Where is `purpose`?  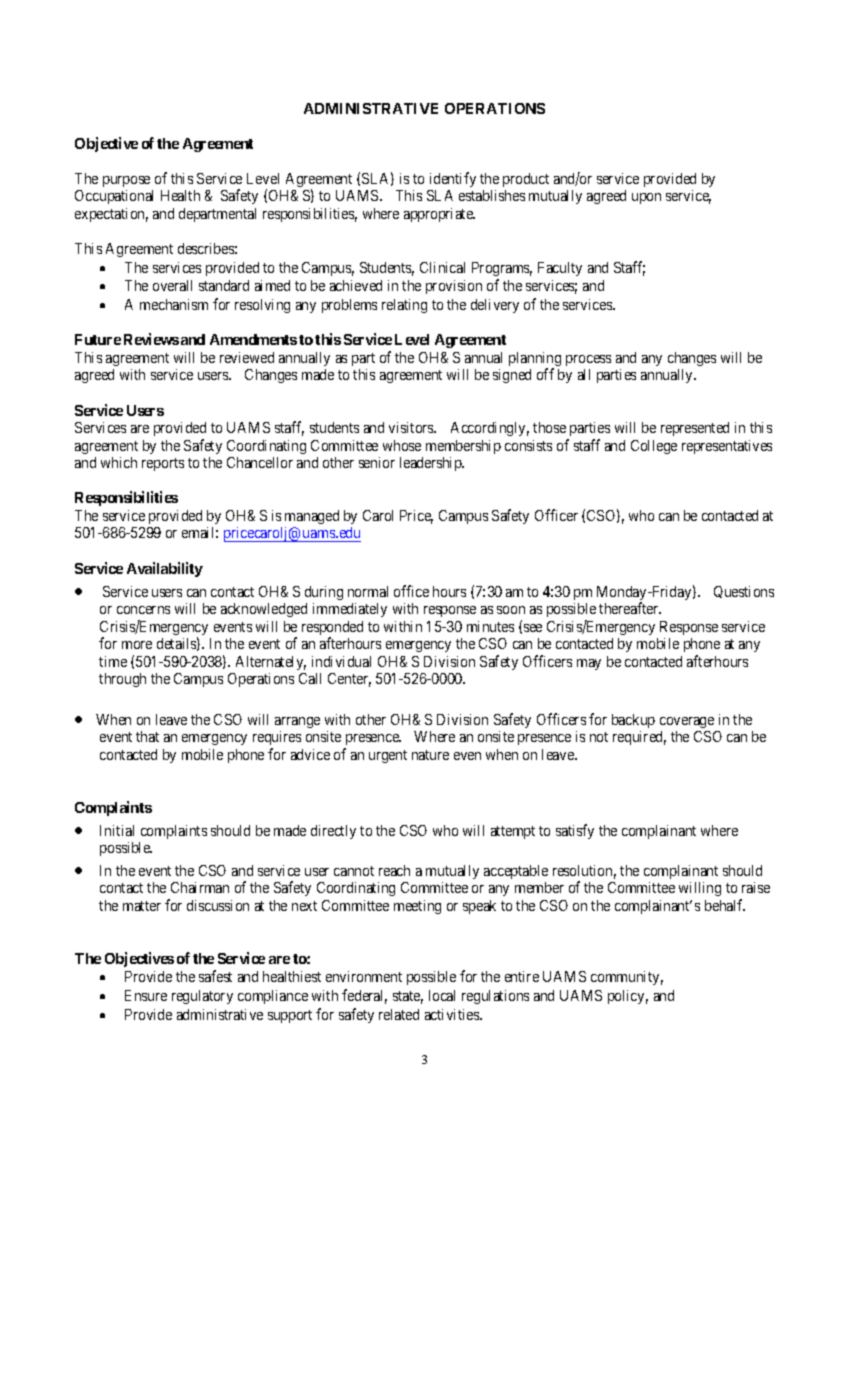 purpose is located at coordinates (126, 181).
